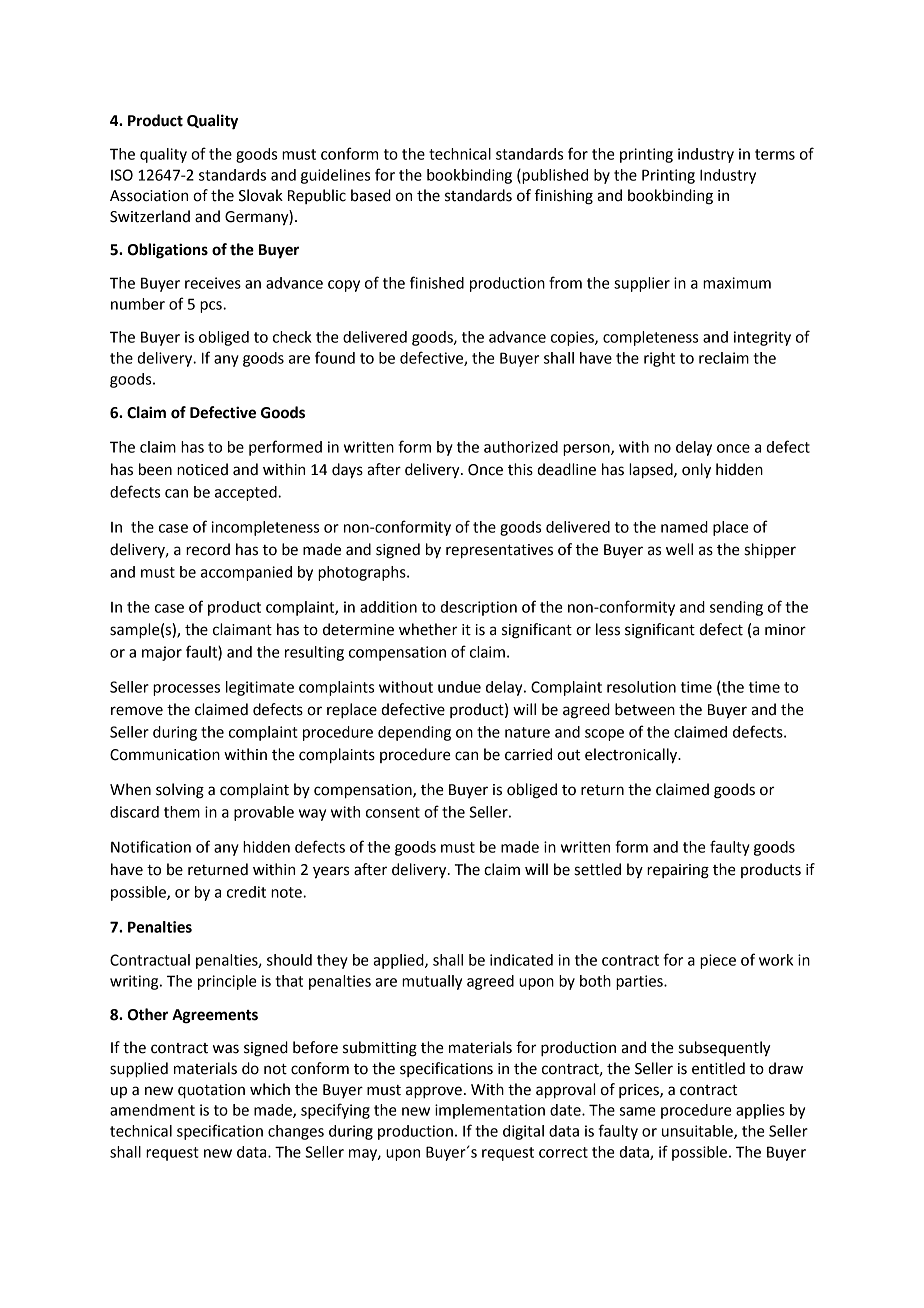 This document has width=924, height=1308. Describe the element at coordinates (149, 196) in the document. I see `Association` at that location.
